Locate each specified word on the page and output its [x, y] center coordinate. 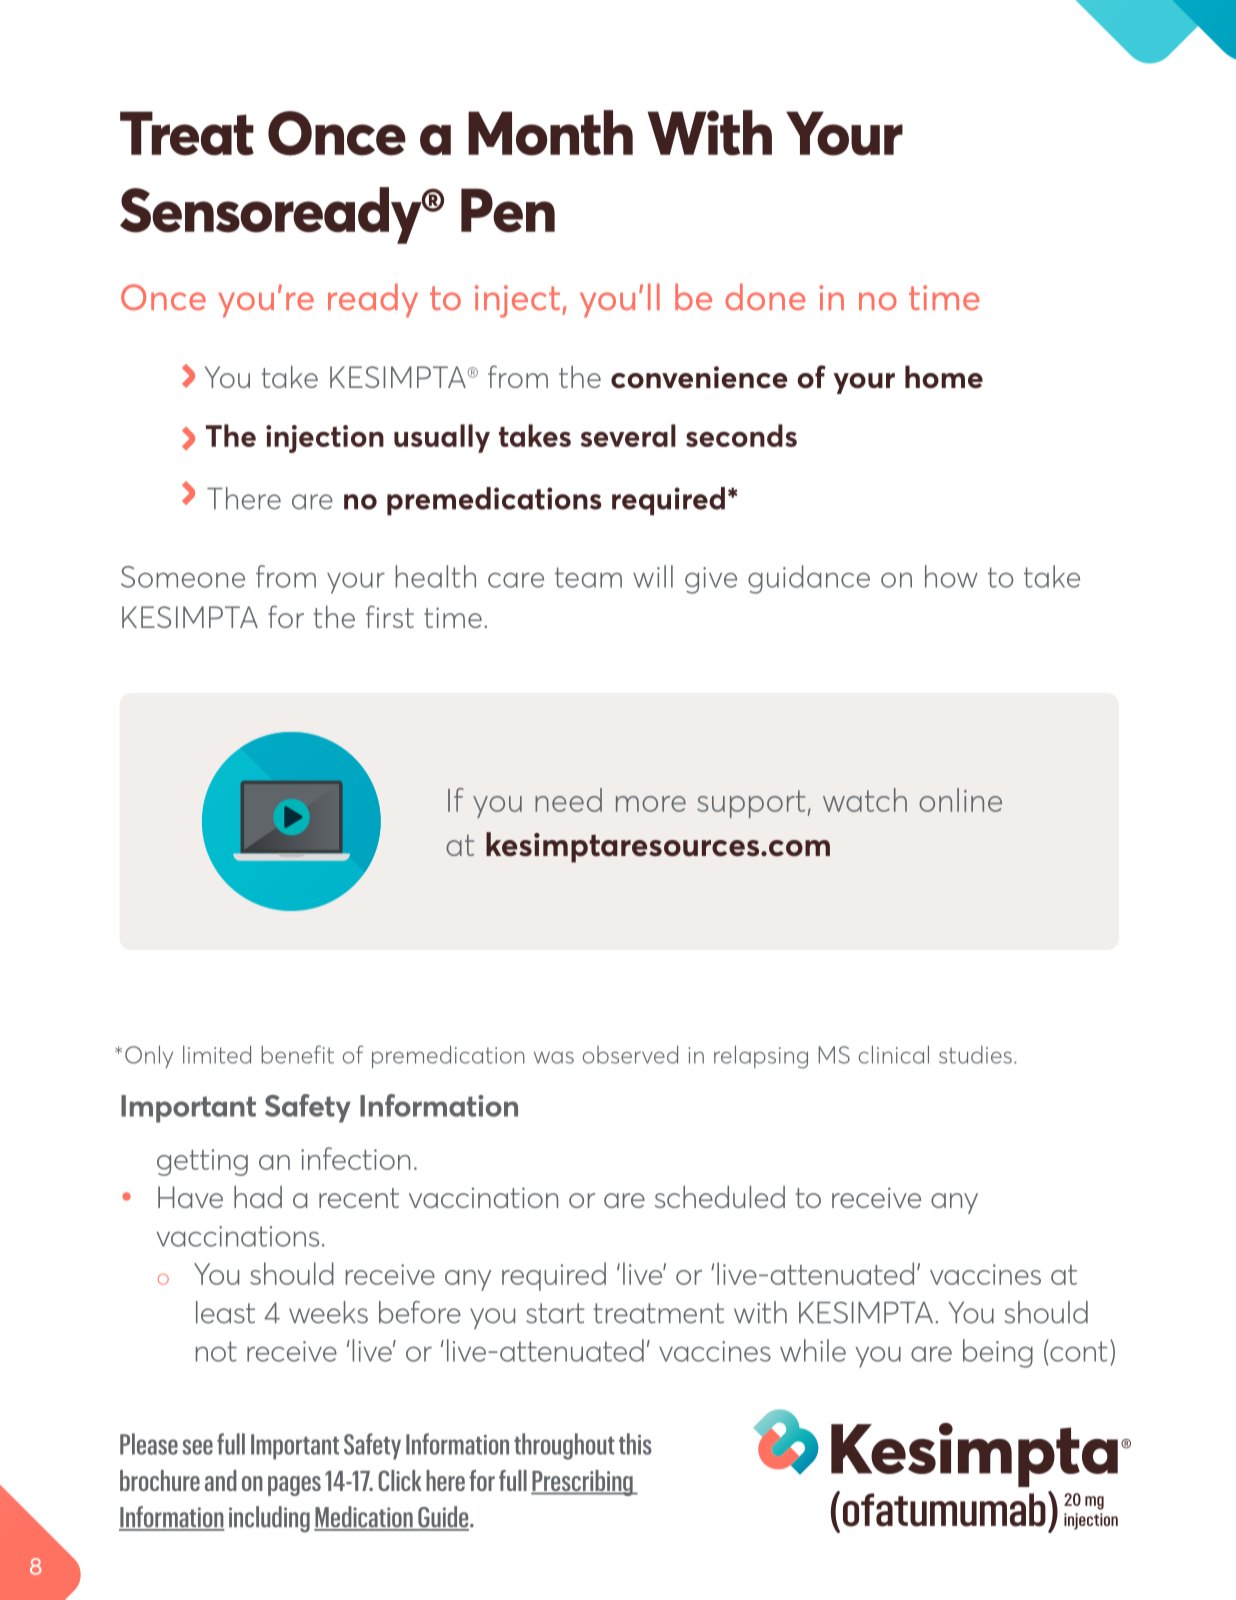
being [998, 1353]
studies [975, 1055]
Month [550, 133]
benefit [297, 1054]
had [258, 1197]
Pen [508, 210]
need [568, 800]
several [628, 435]
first [390, 616]
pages [294, 1486]
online [960, 800]
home [944, 377]
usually [442, 438]
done [765, 296]
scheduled [720, 1197]
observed [630, 1054]
